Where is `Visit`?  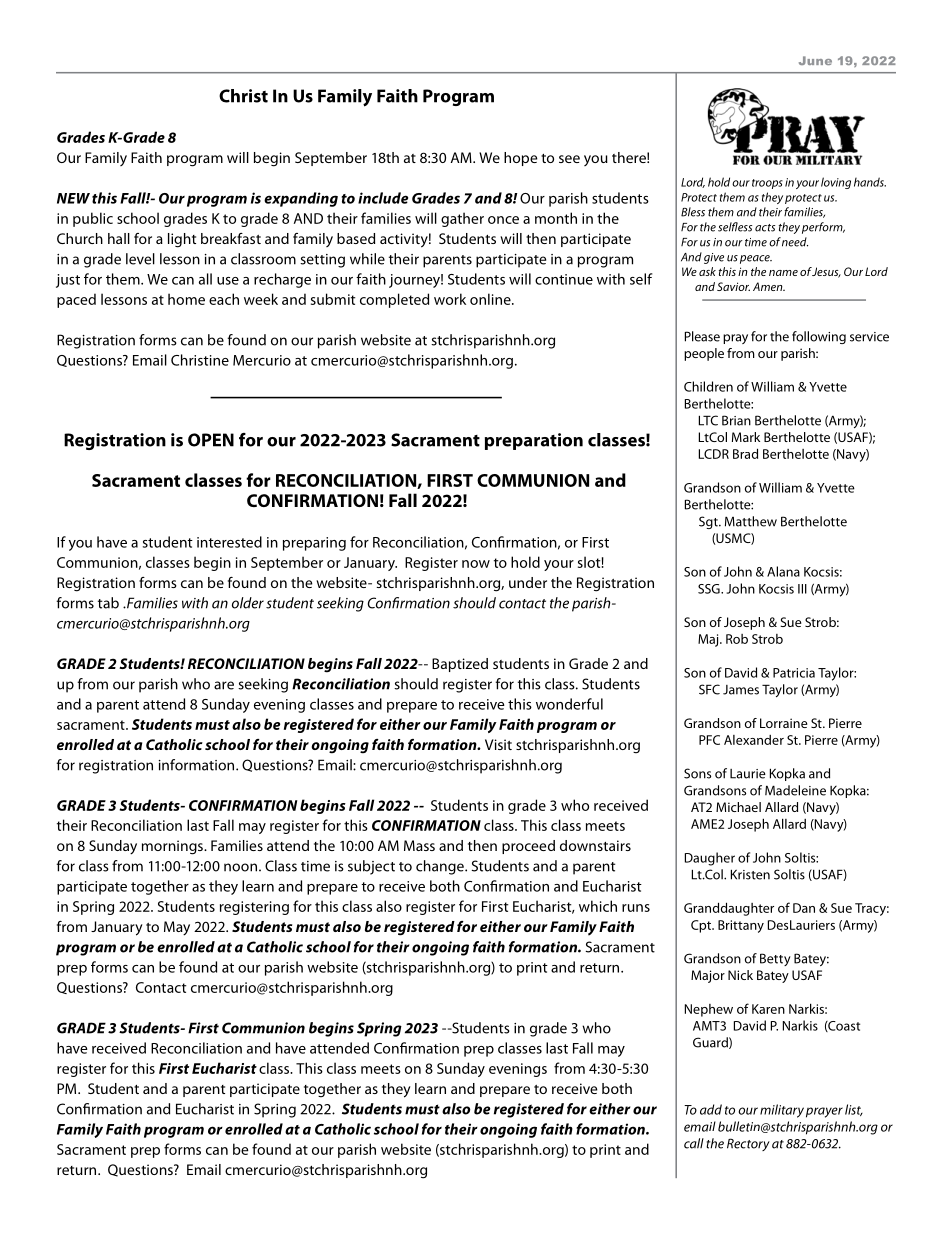
Visit is located at coordinates (498, 744).
